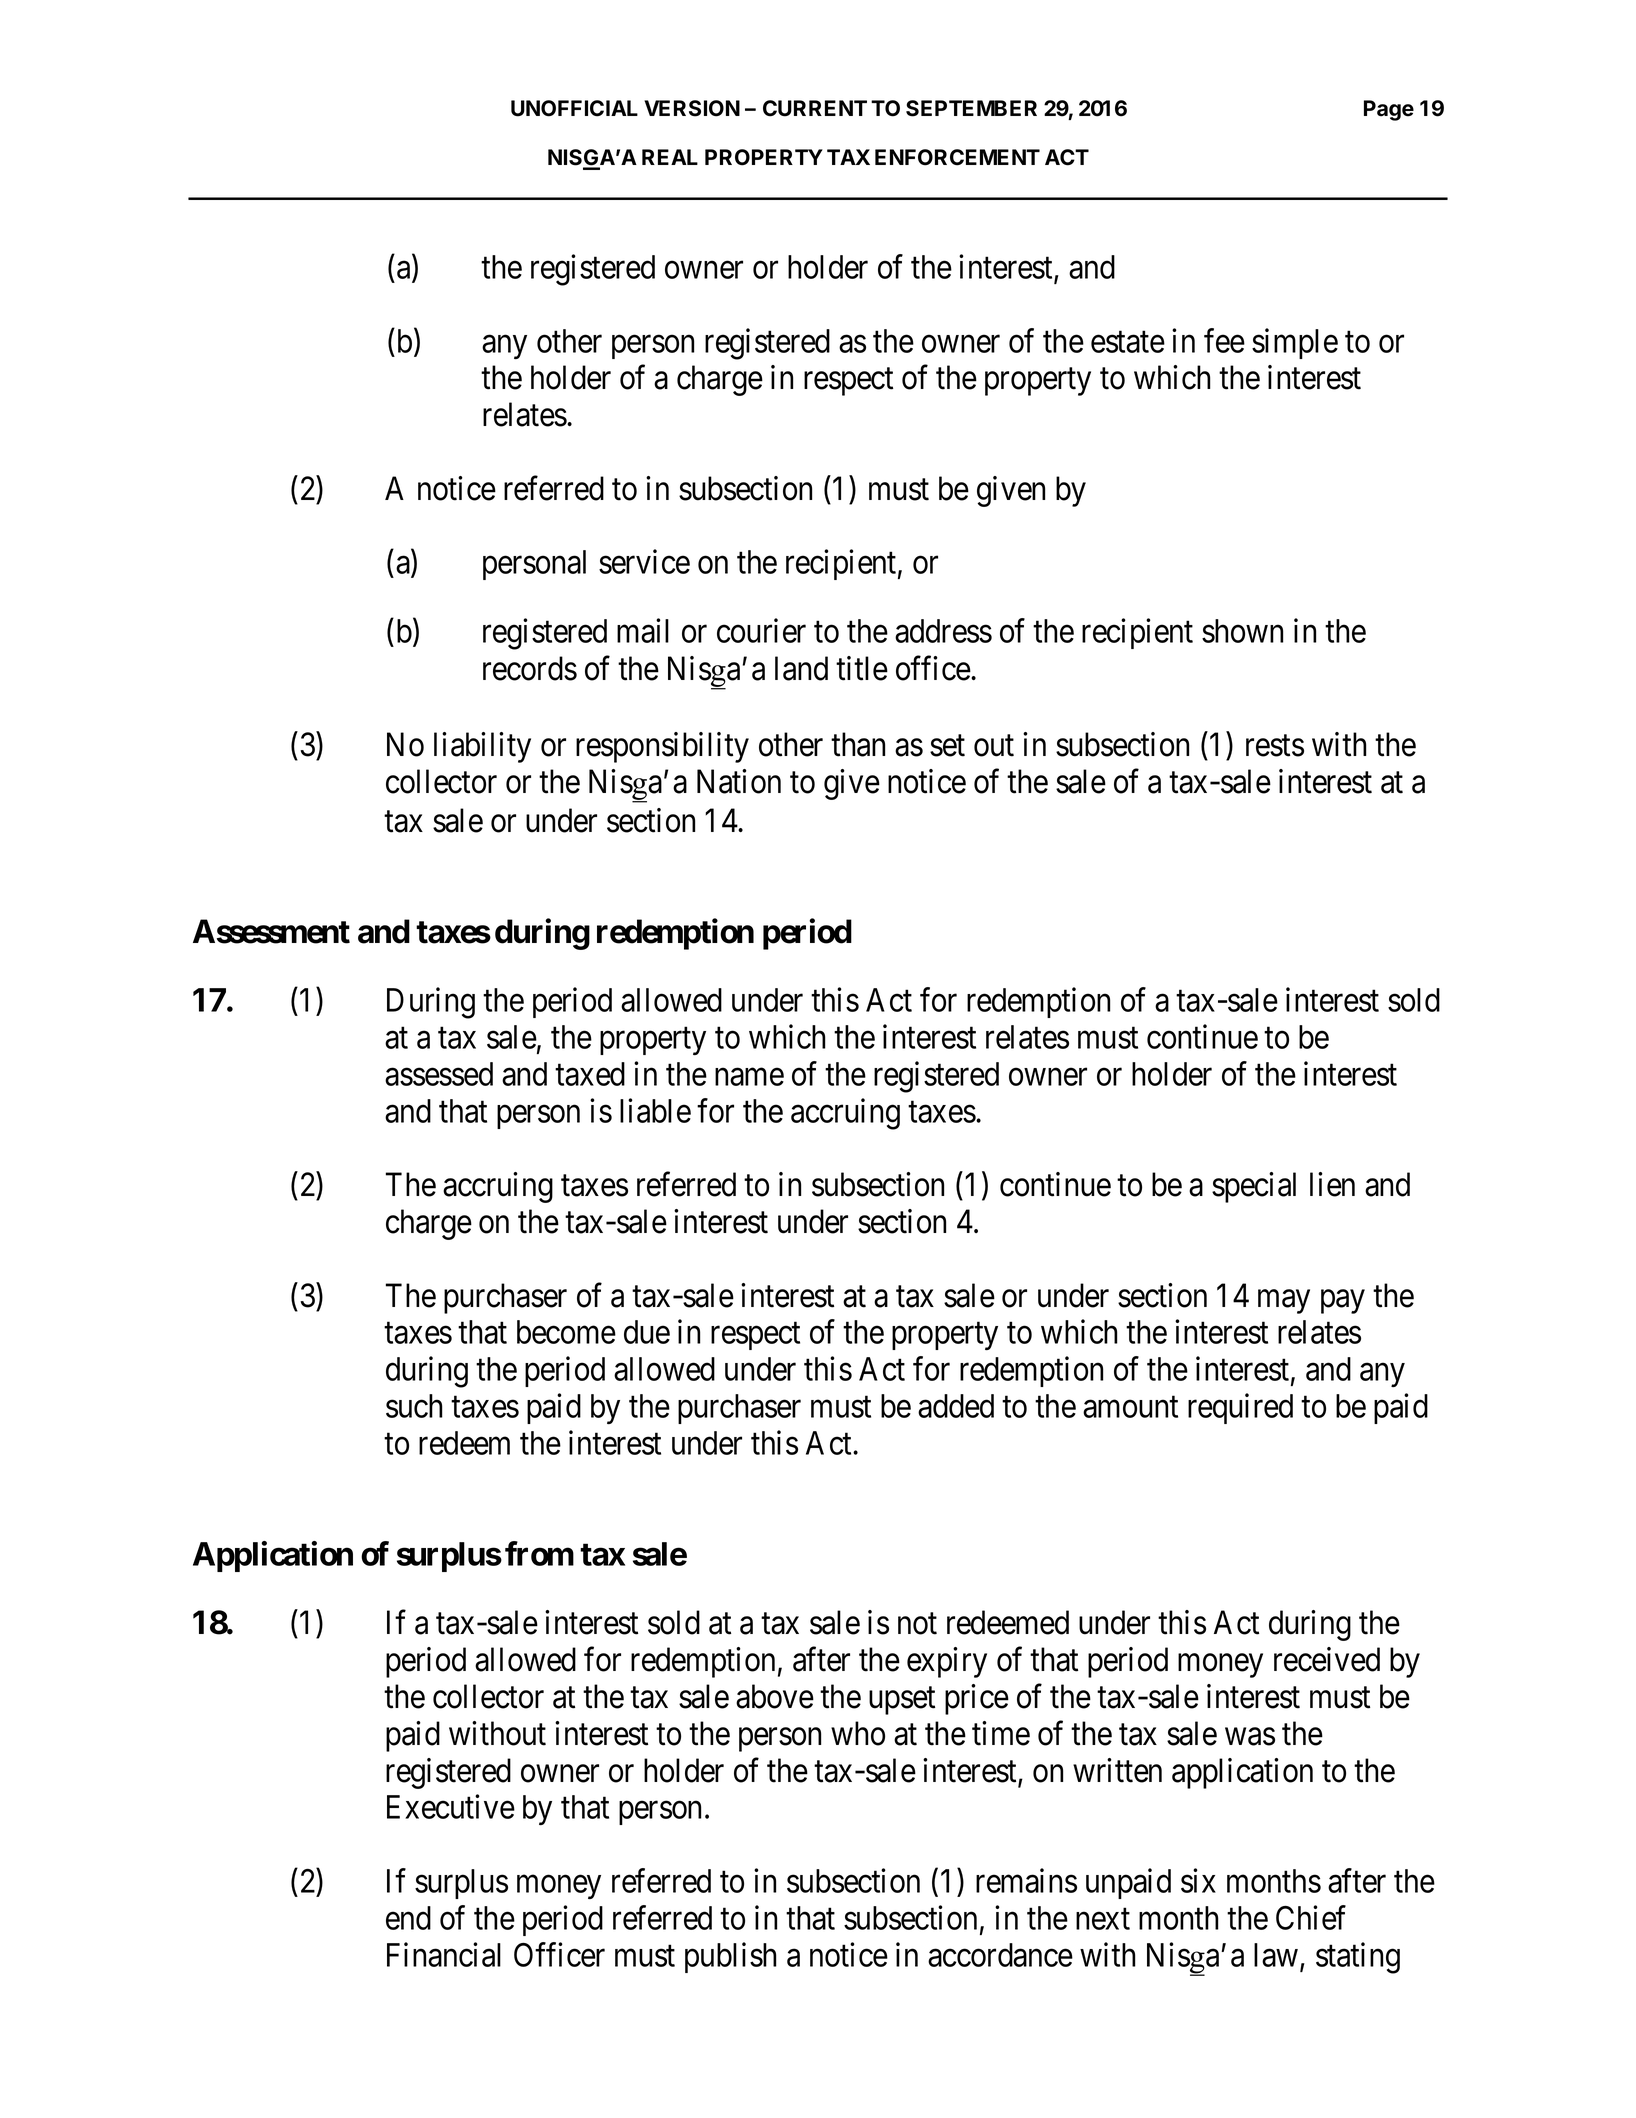  Describe the element at coordinates (815, 108) in the screenshot. I see `CURRENT` at that location.
